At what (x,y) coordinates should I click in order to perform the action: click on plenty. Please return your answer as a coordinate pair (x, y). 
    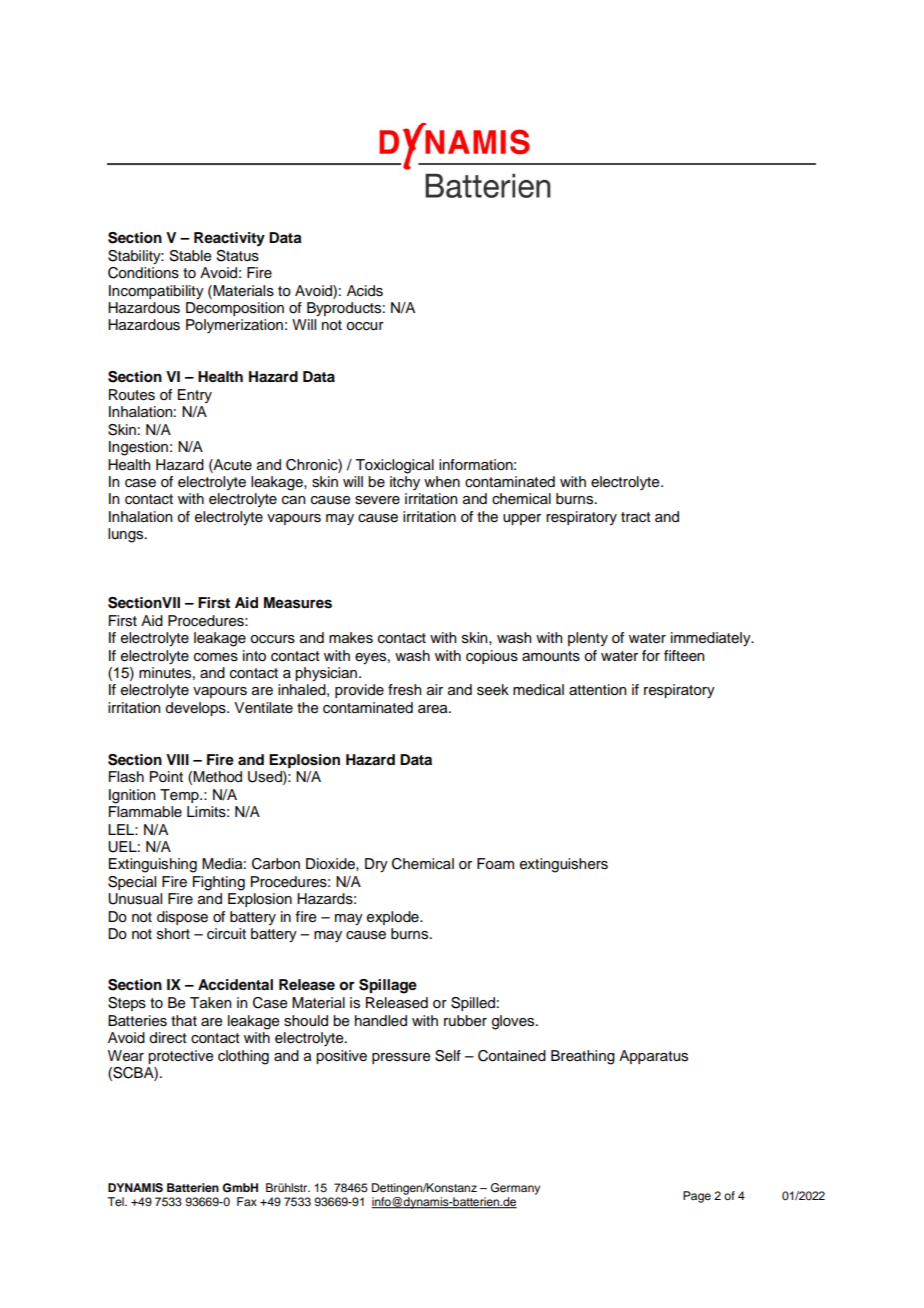
    Looking at the image, I should click on (588, 639).
